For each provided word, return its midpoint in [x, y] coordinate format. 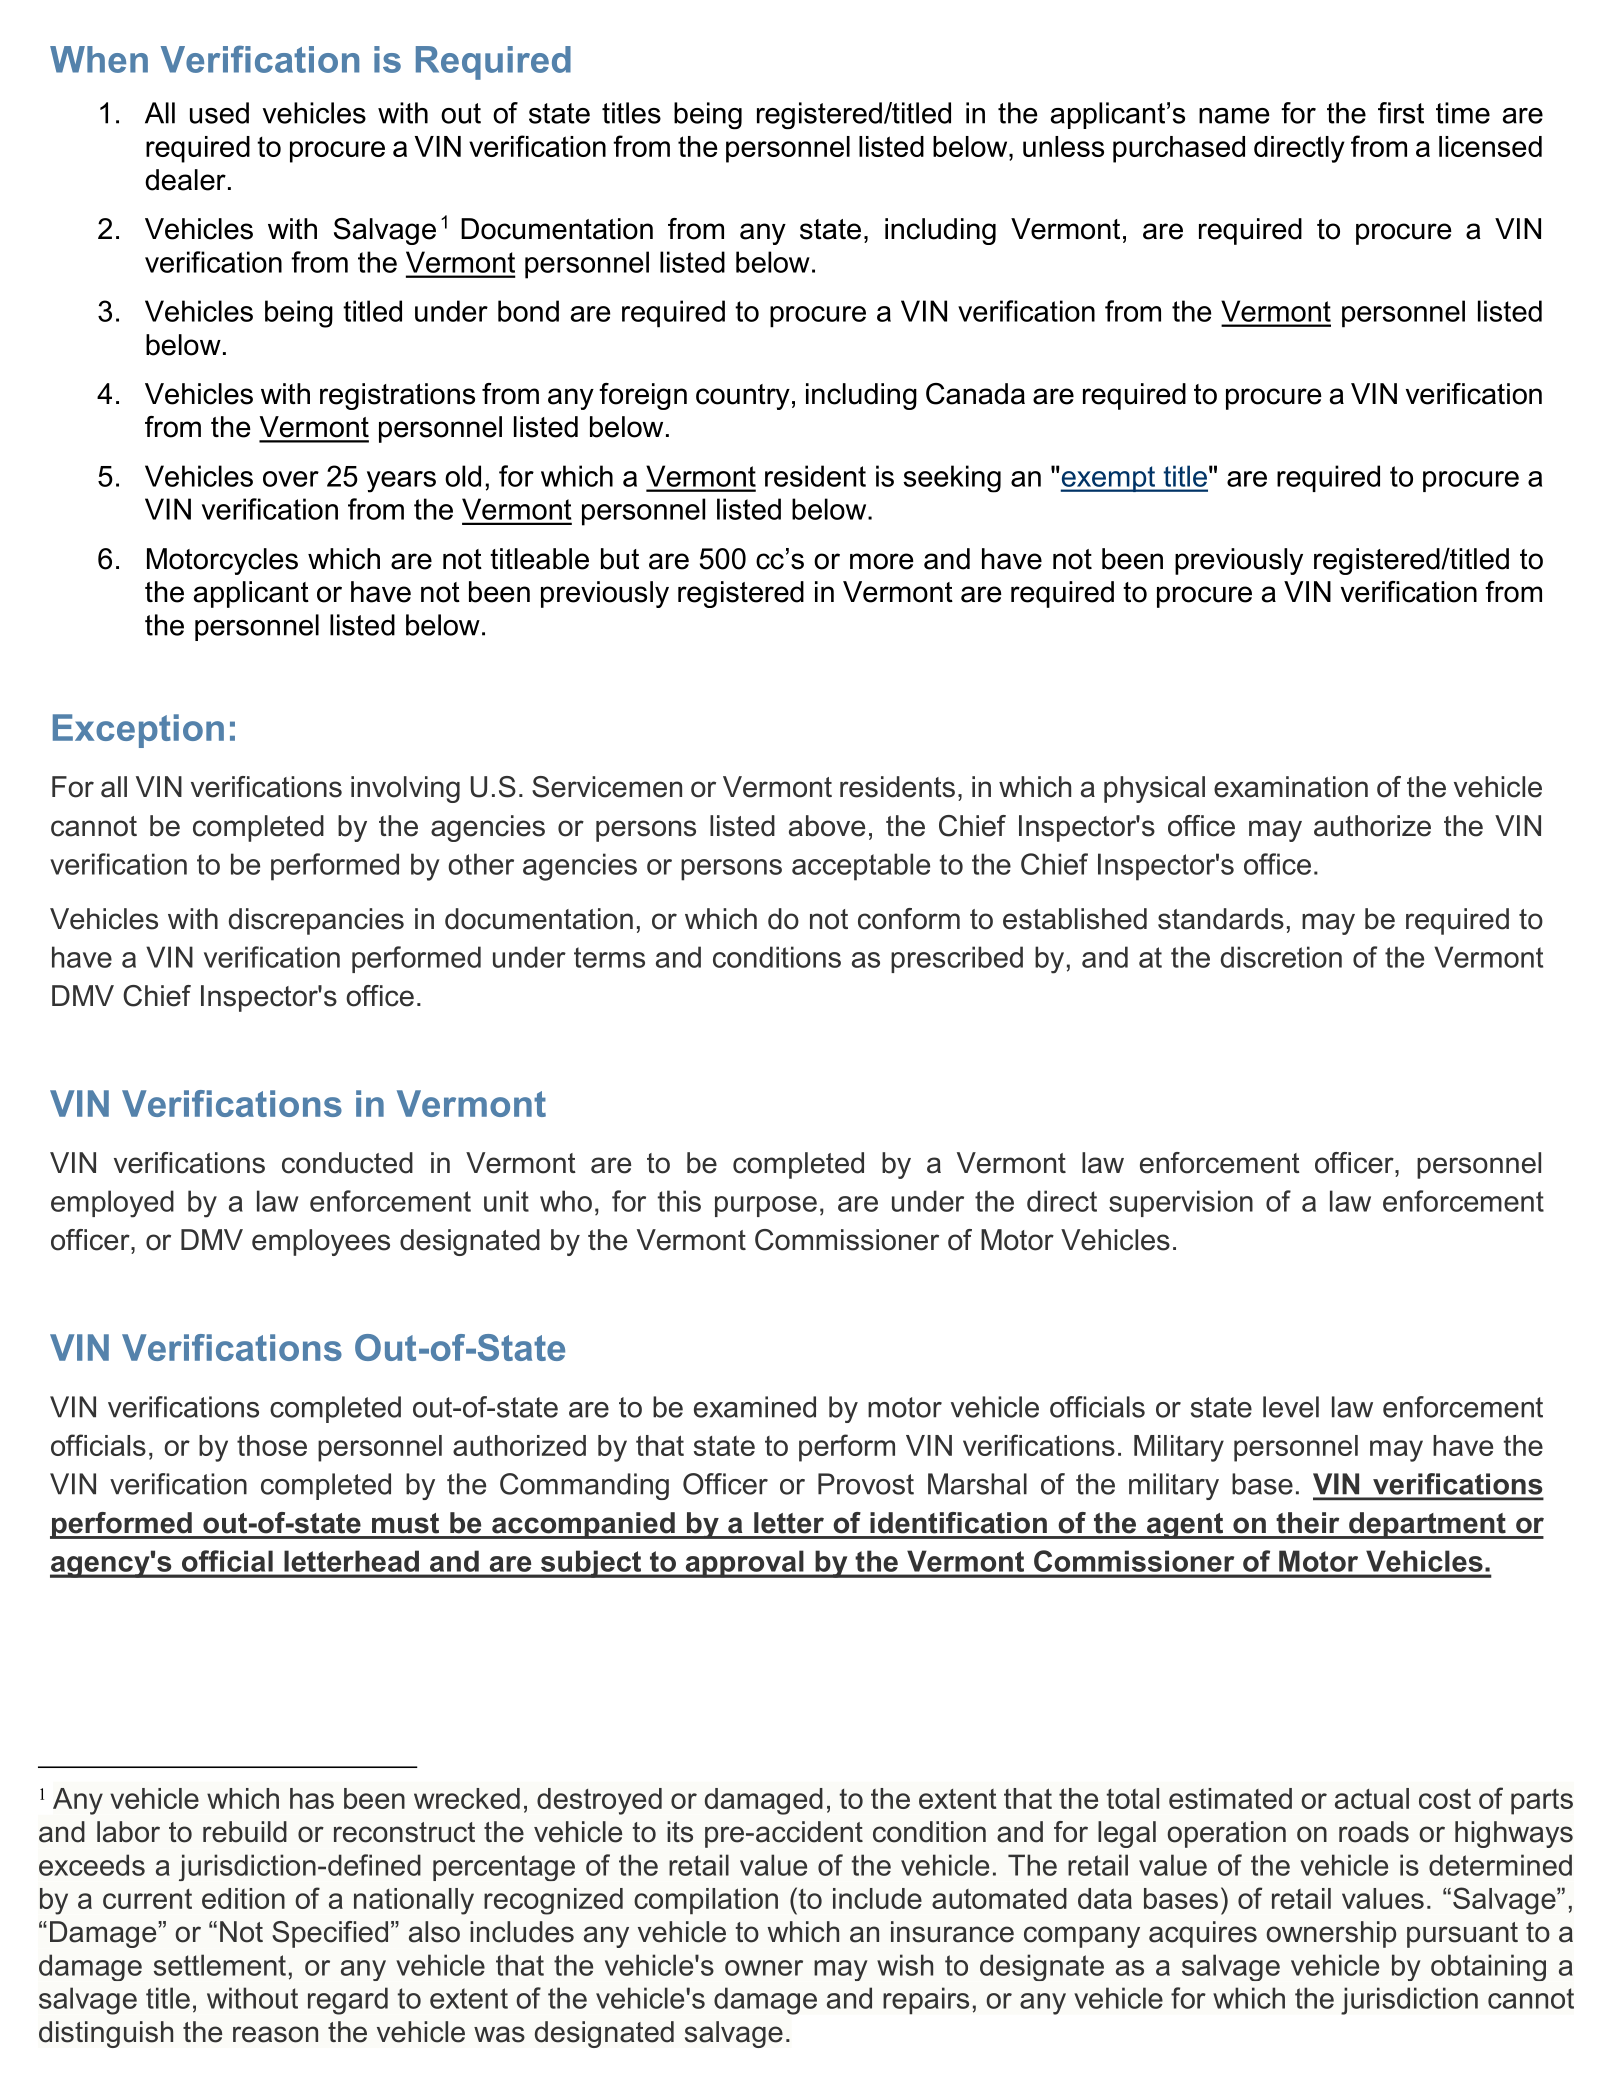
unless [1063, 146]
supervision [1181, 1203]
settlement [220, 1965]
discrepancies [316, 921]
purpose [766, 1206]
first [1401, 113]
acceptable [861, 867]
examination [1291, 787]
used [219, 113]
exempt [1108, 479]
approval [744, 1564]
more [882, 561]
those [272, 1445]
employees [321, 1242]
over [291, 479]
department [1427, 1525]
